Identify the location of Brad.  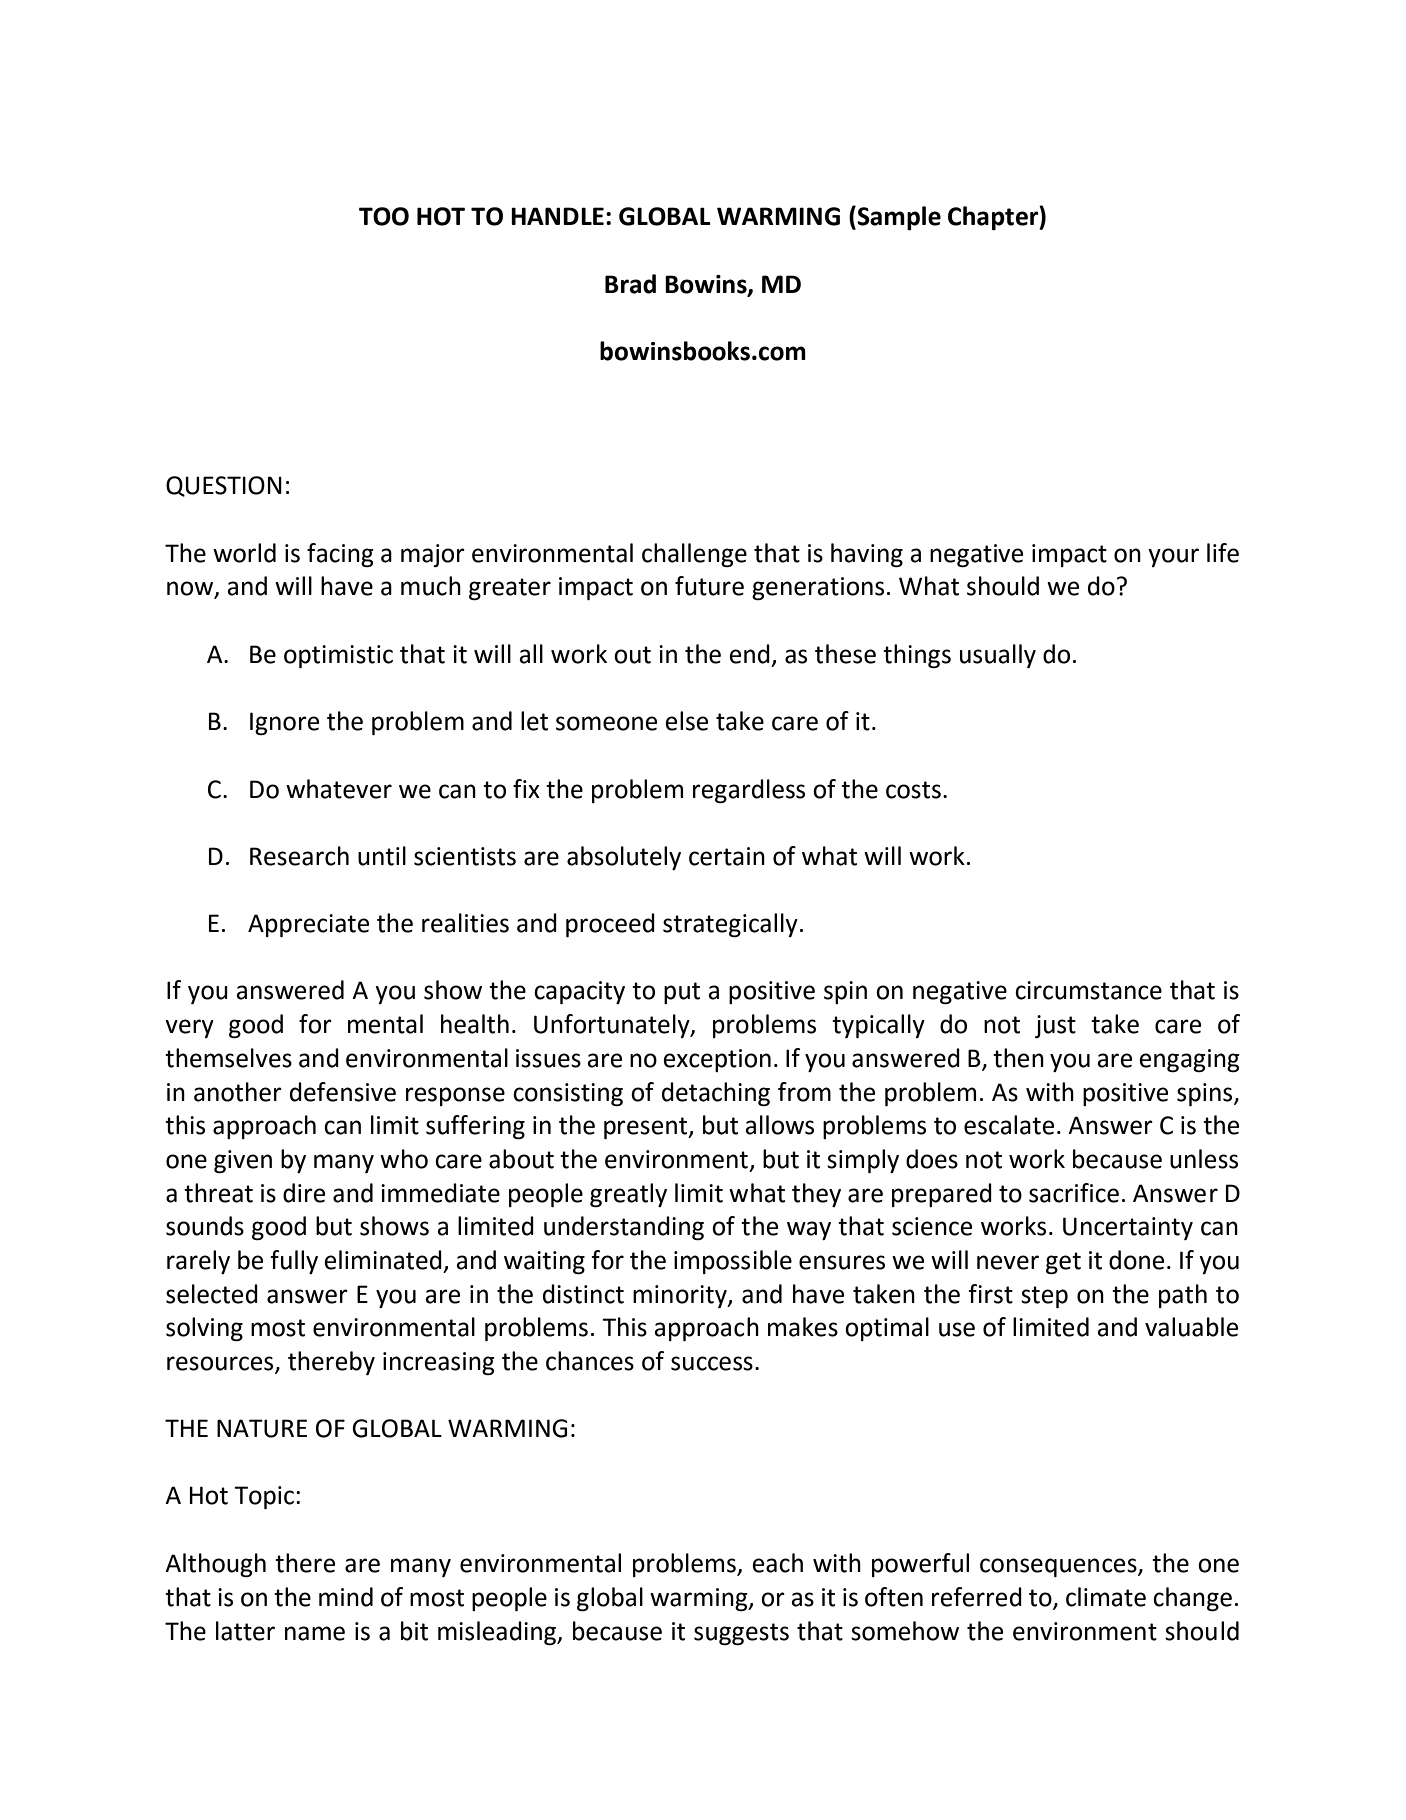
(630, 284).
